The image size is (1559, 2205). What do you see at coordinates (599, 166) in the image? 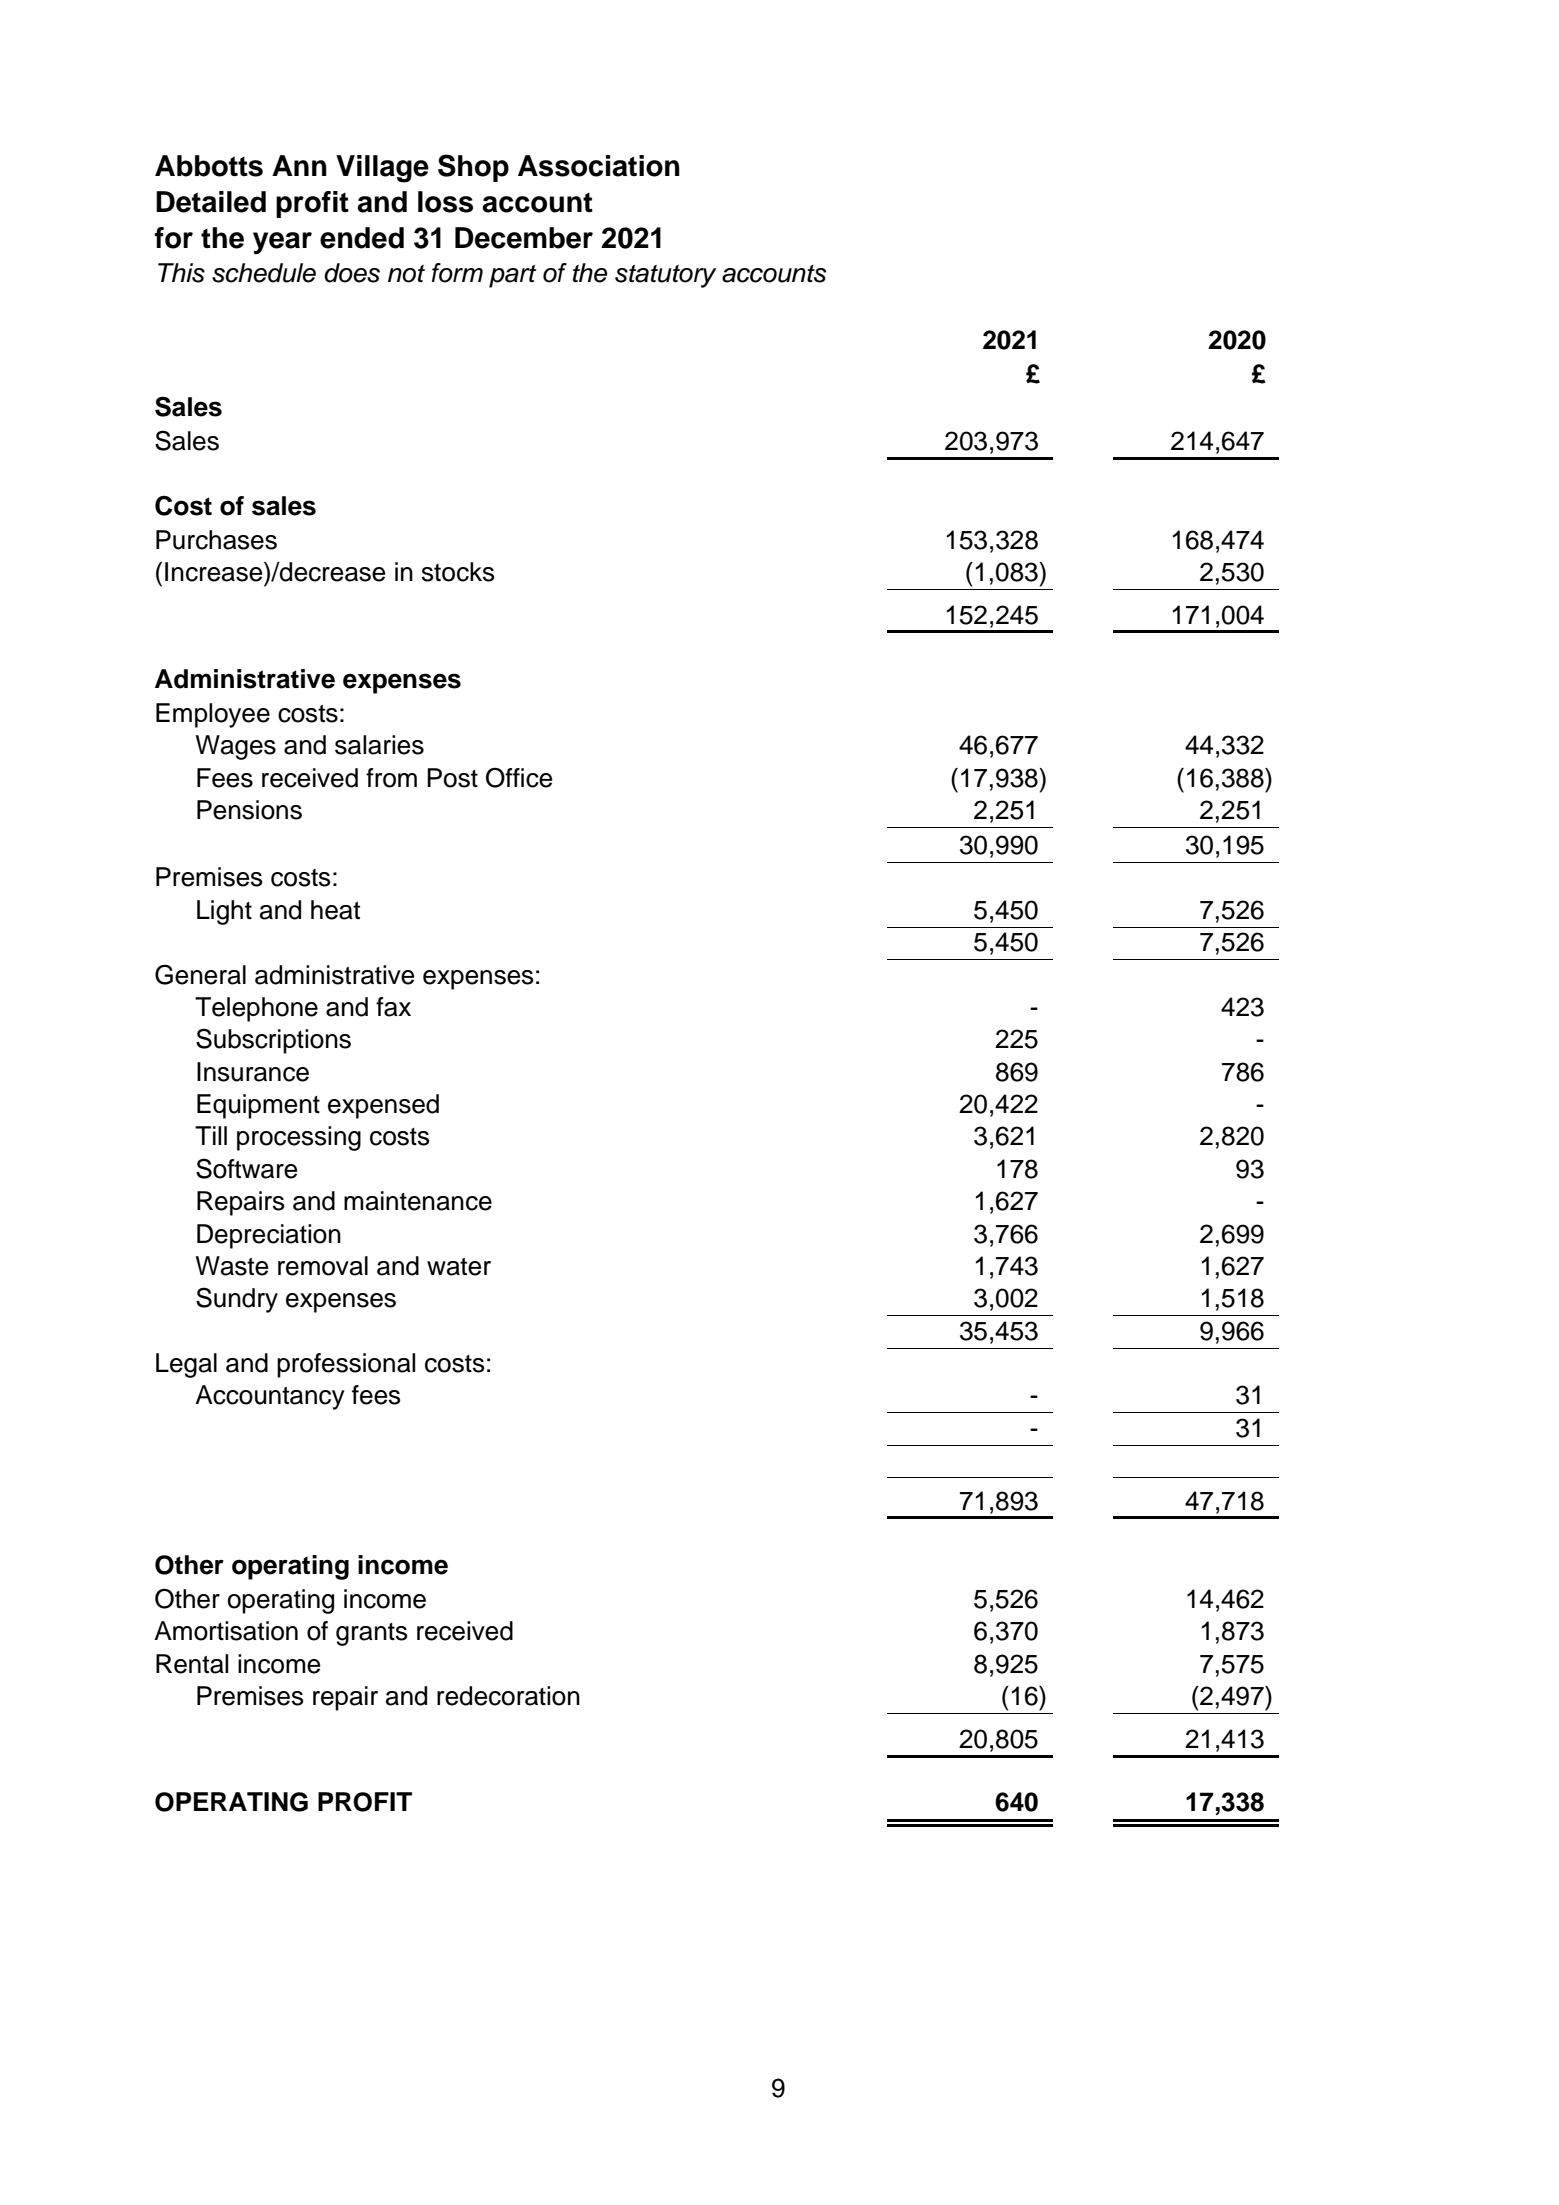
I see `Association` at bounding box center [599, 166].
